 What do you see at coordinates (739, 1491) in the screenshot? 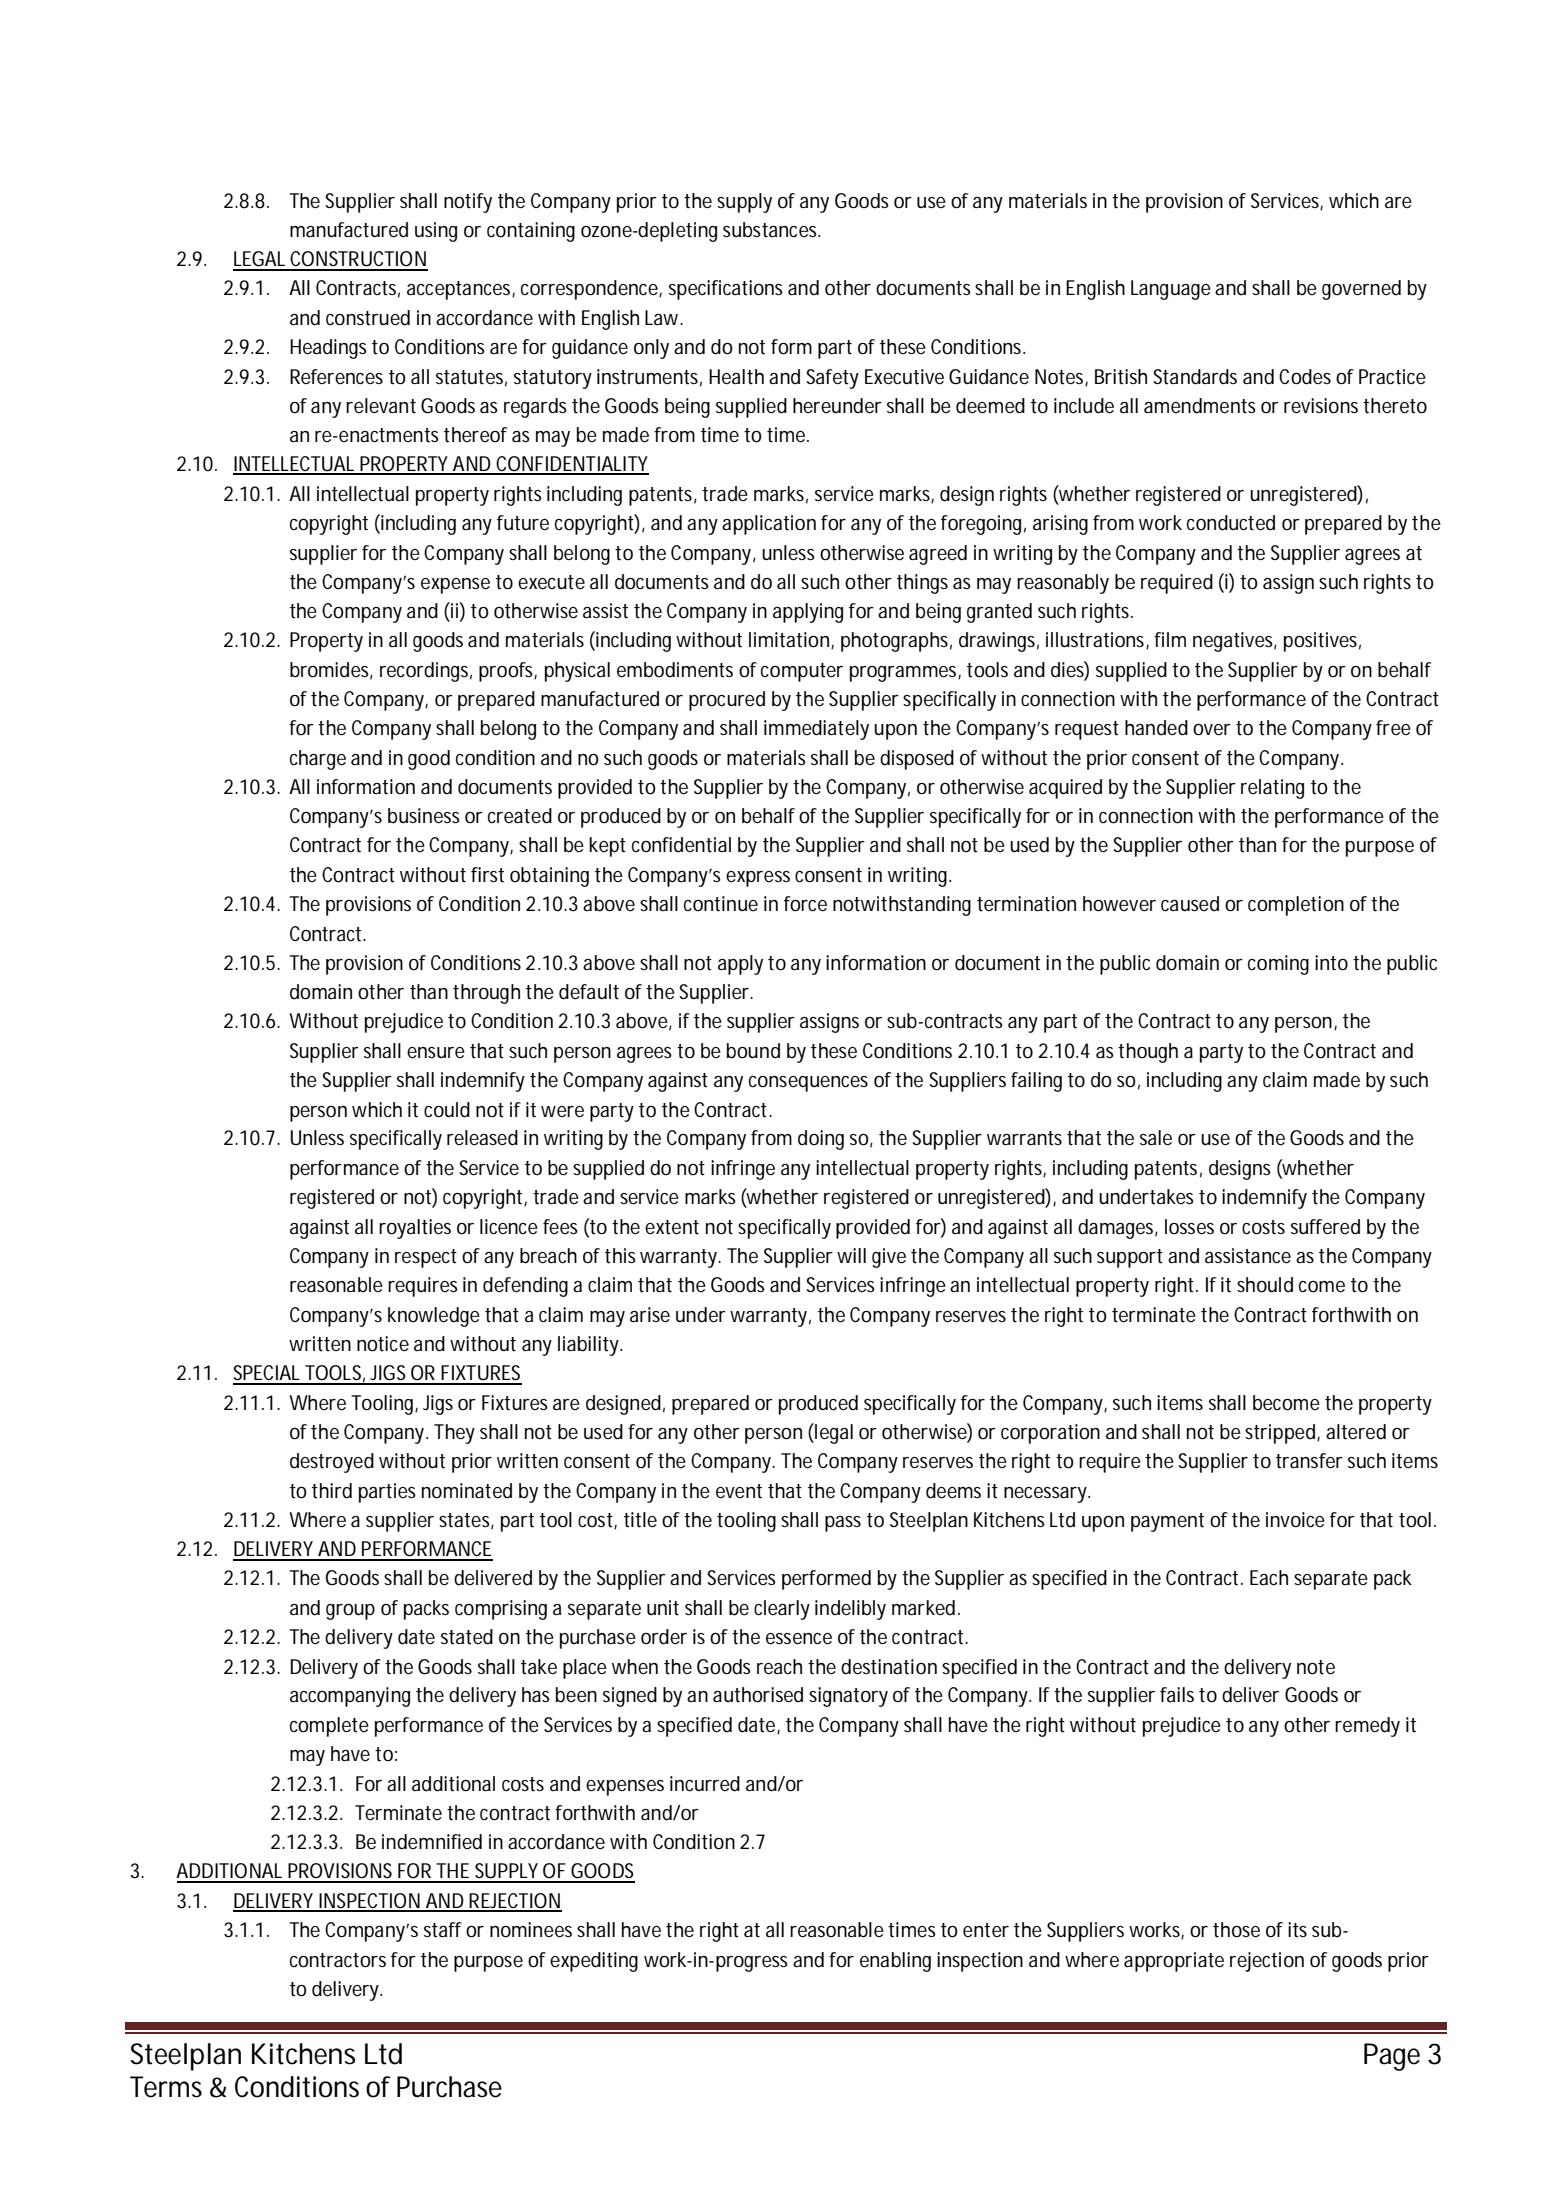
I see `event` at bounding box center [739, 1491].
